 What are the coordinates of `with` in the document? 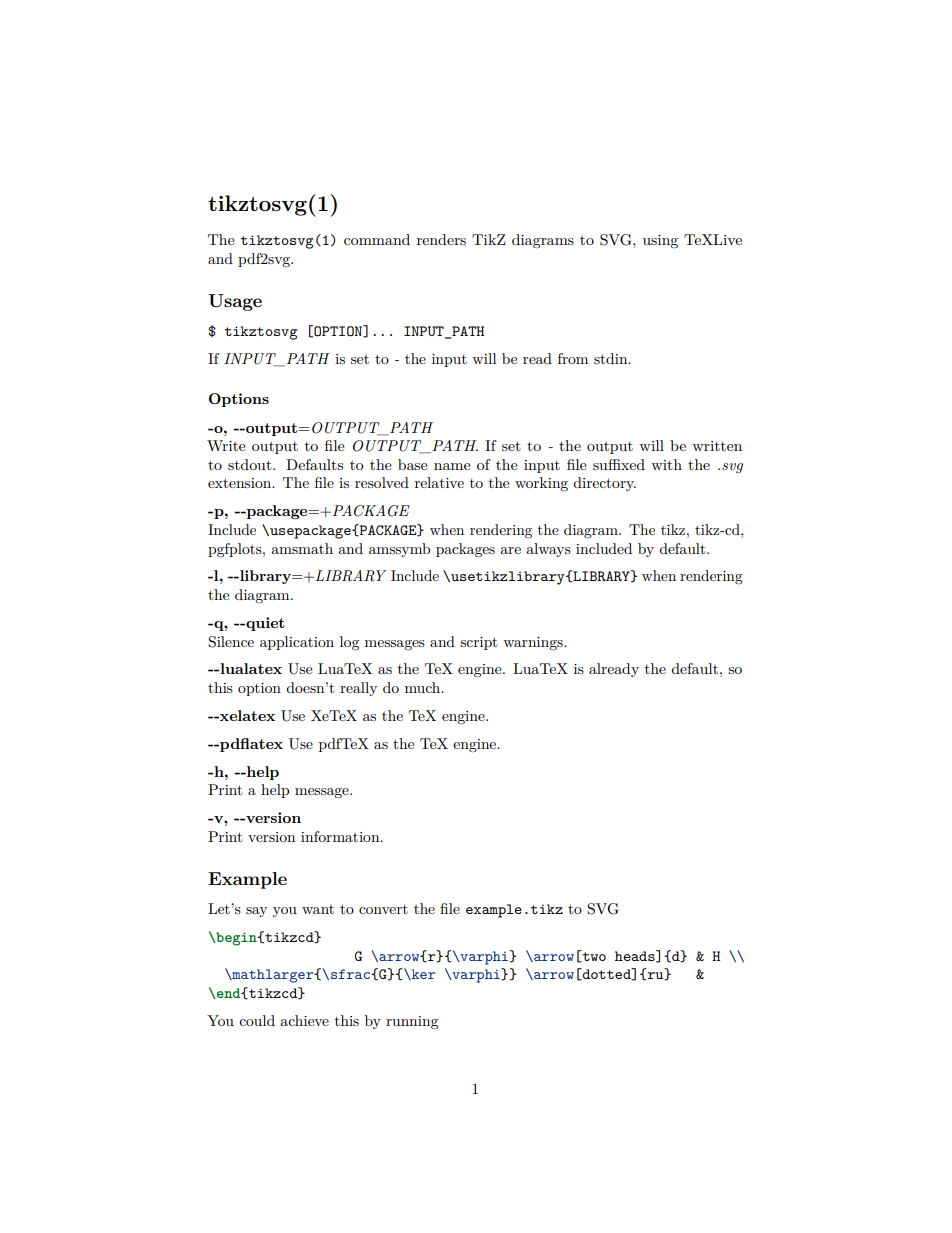 It's located at (666, 464).
